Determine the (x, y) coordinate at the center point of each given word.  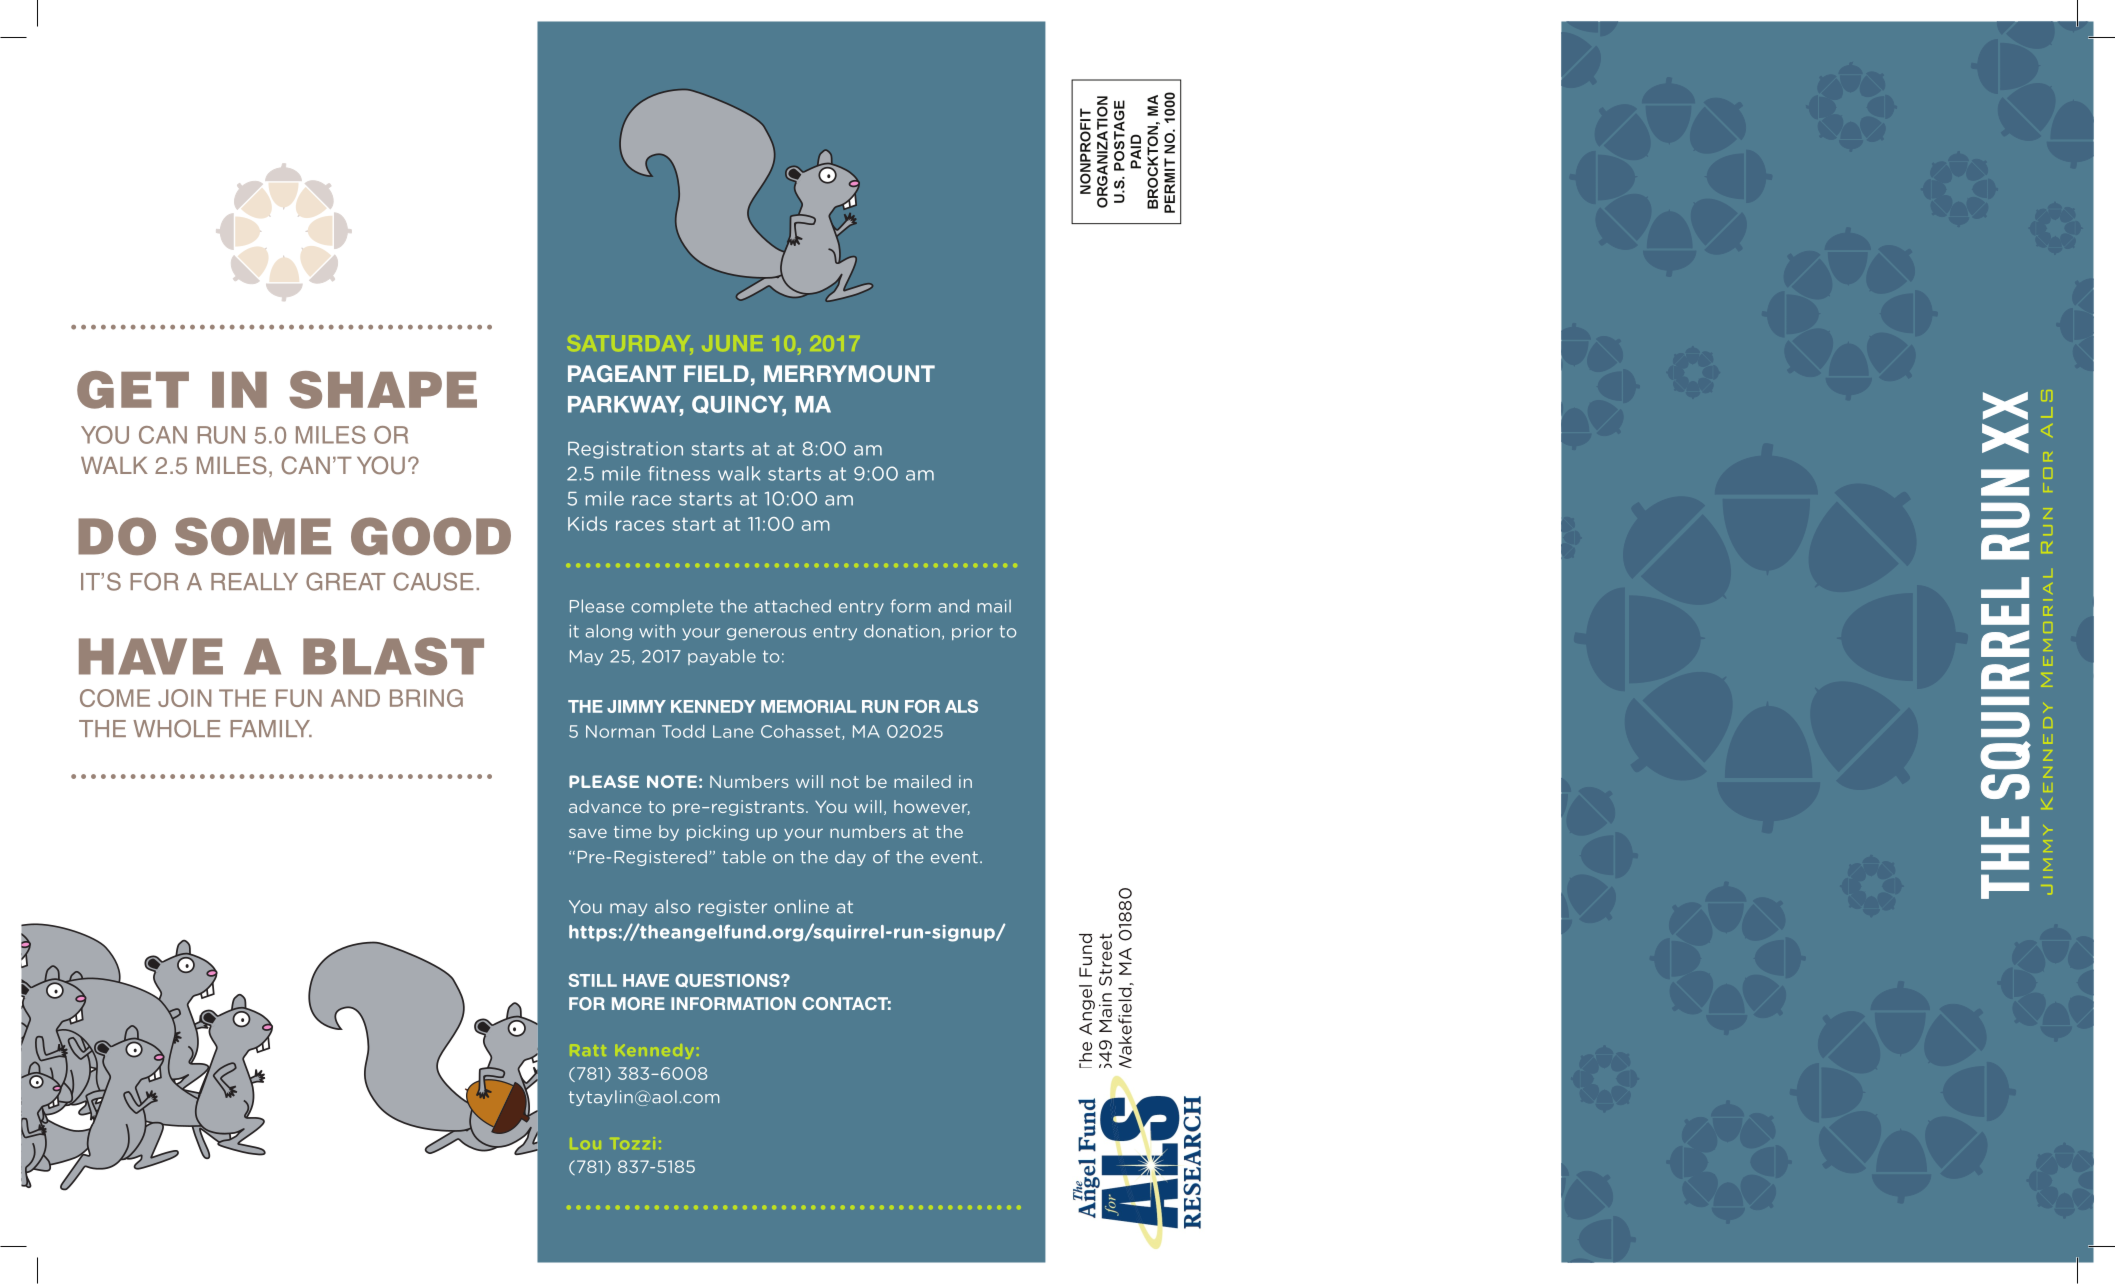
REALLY (254, 581)
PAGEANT (622, 374)
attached (792, 606)
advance (605, 806)
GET (133, 390)
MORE (638, 1003)
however (932, 807)
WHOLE (177, 728)
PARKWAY (625, 405)
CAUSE (433, 581)
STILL (592, 980)
